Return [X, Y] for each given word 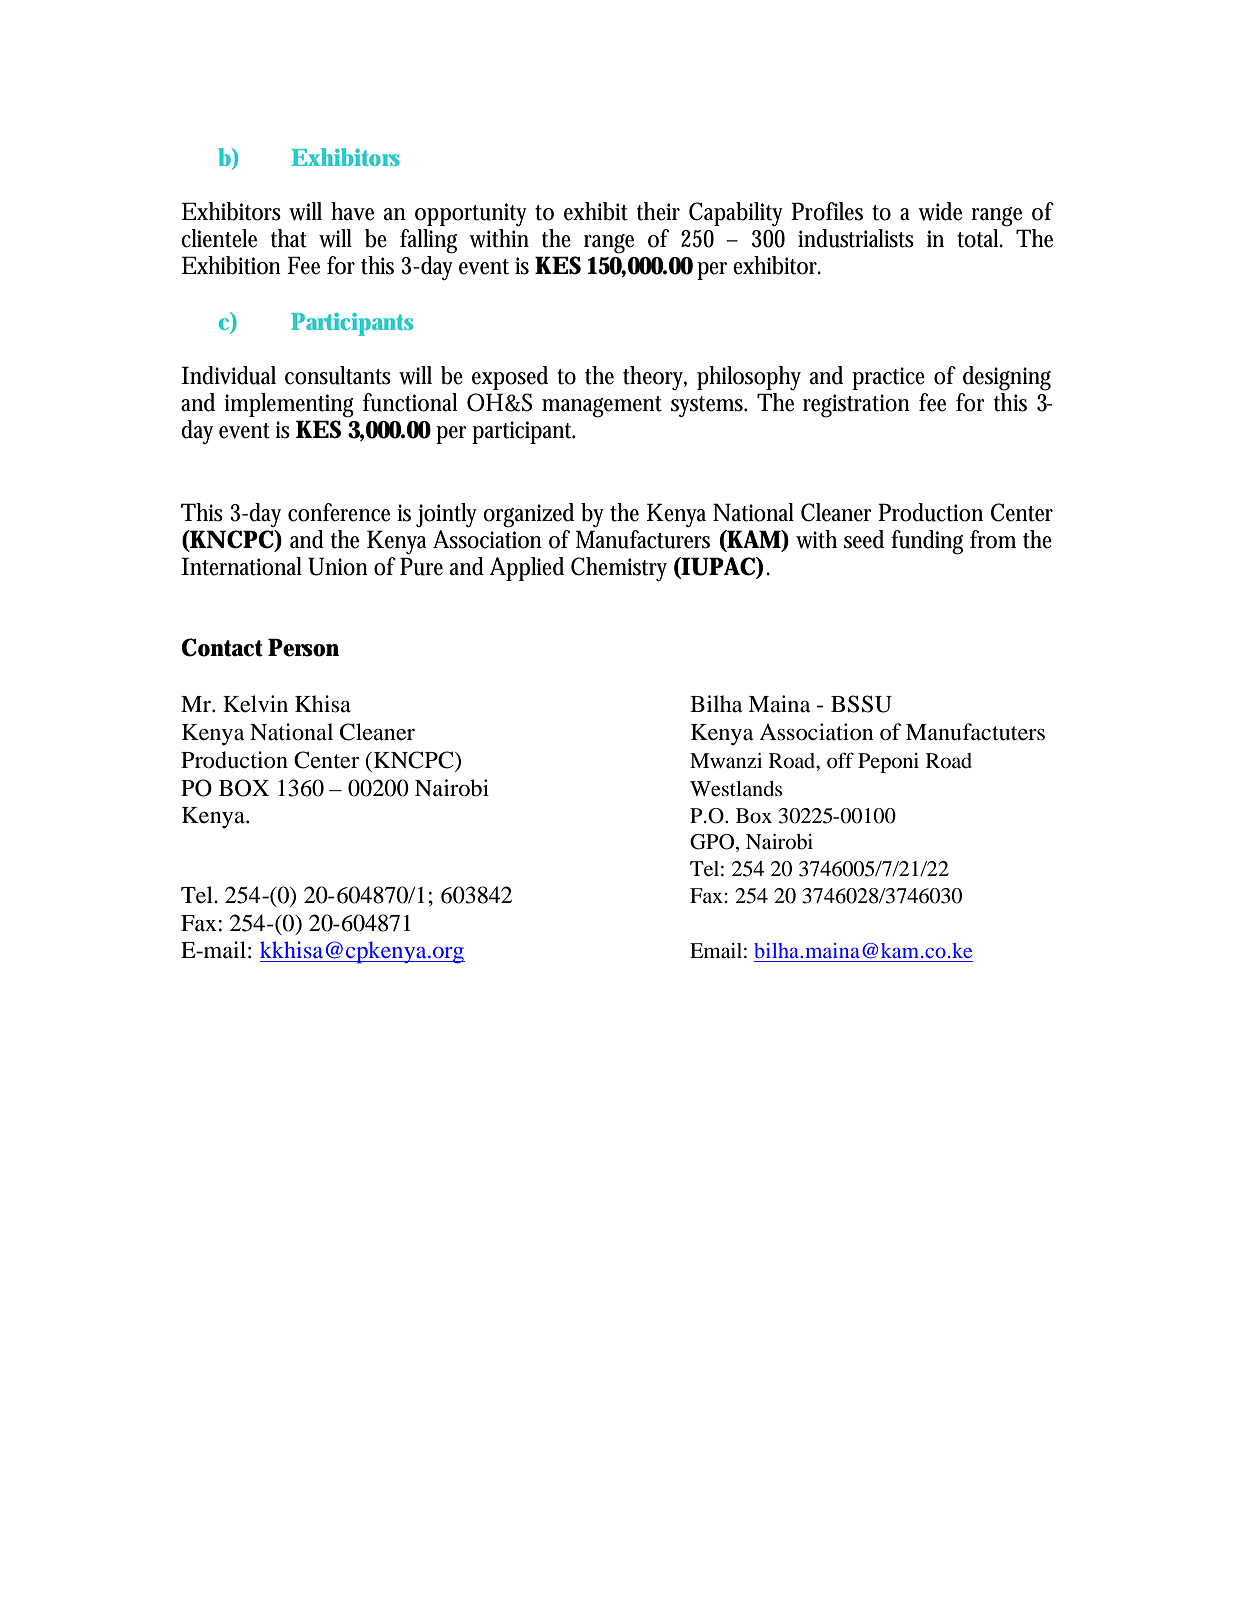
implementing [289, 405]
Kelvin [255, 704]
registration [856, 406]
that [289, 238]
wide [940, 211]
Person [303, 647]
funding [927, 542]
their [658, 211]
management [602, 407]
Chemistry [619, 569]
